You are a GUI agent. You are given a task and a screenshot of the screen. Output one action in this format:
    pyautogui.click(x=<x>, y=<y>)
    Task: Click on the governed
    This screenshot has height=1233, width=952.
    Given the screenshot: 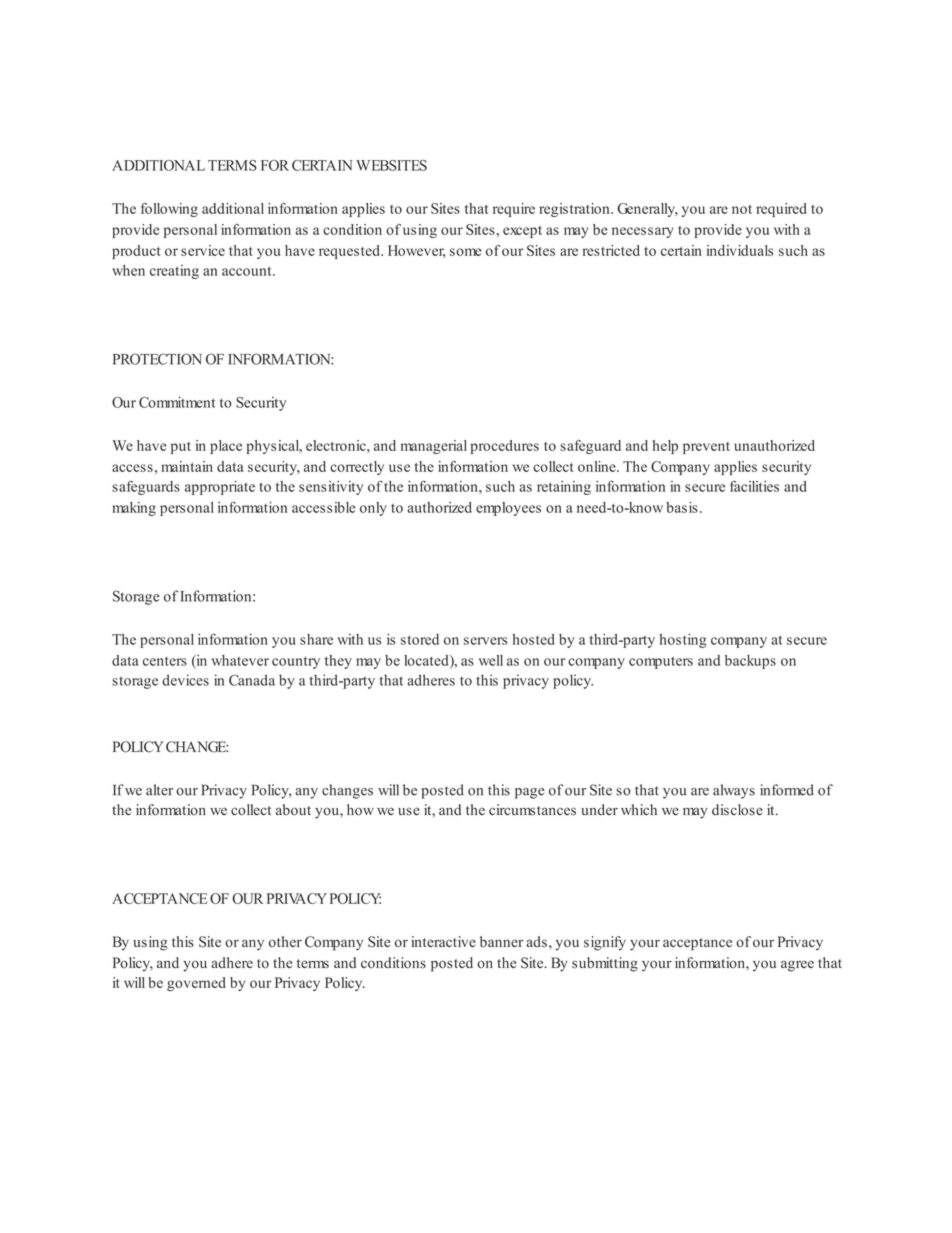 What is the action you would take?
    pyautogui.click(x=196, y=984)
